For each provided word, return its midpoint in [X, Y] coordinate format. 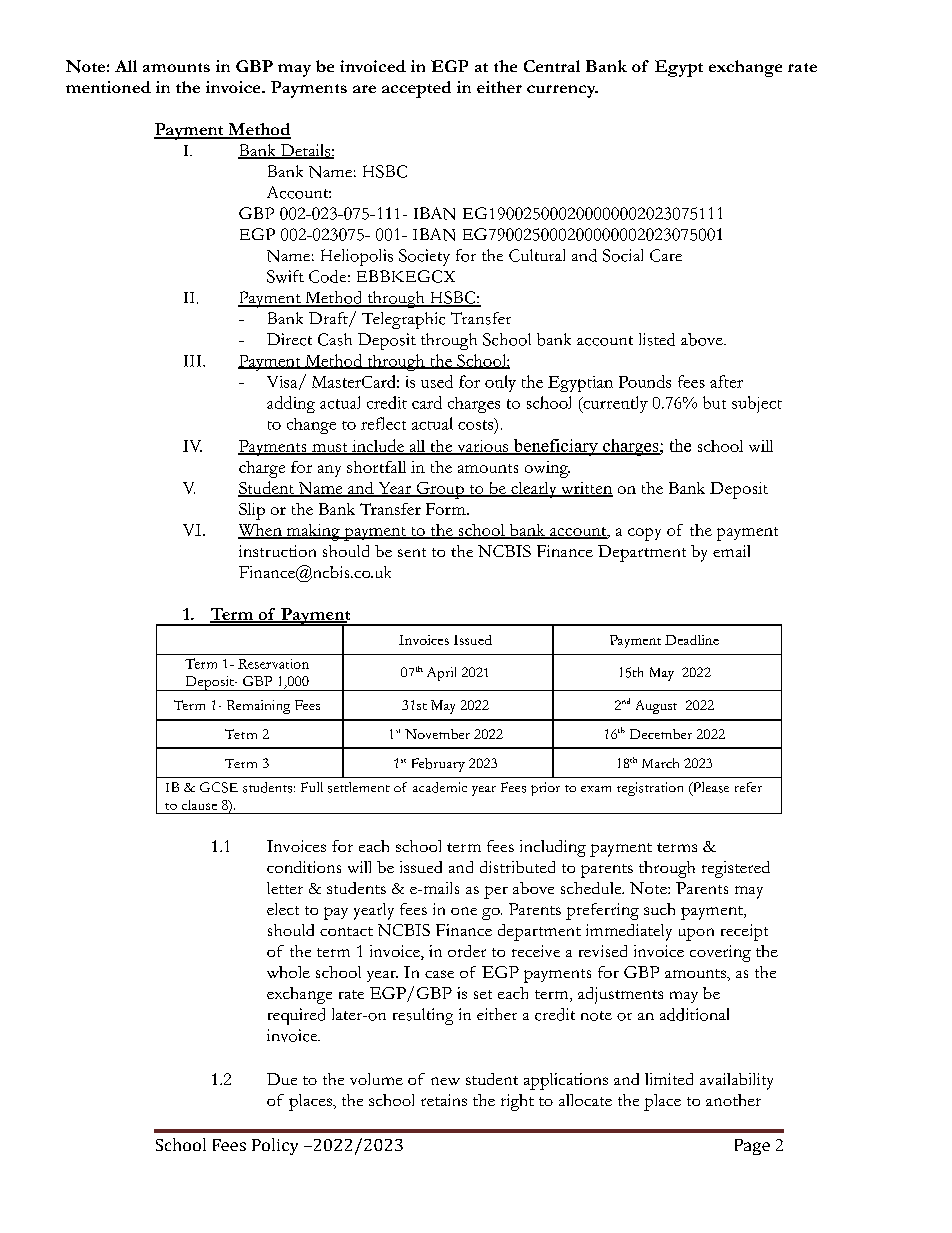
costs [477, 425]
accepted [416, 89]
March [660, 763]
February [438, 765]
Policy [275, 1146]
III [194, 361]
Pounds [645, 381]
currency [562, 91]
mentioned [108, 87]
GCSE [219, 787]
